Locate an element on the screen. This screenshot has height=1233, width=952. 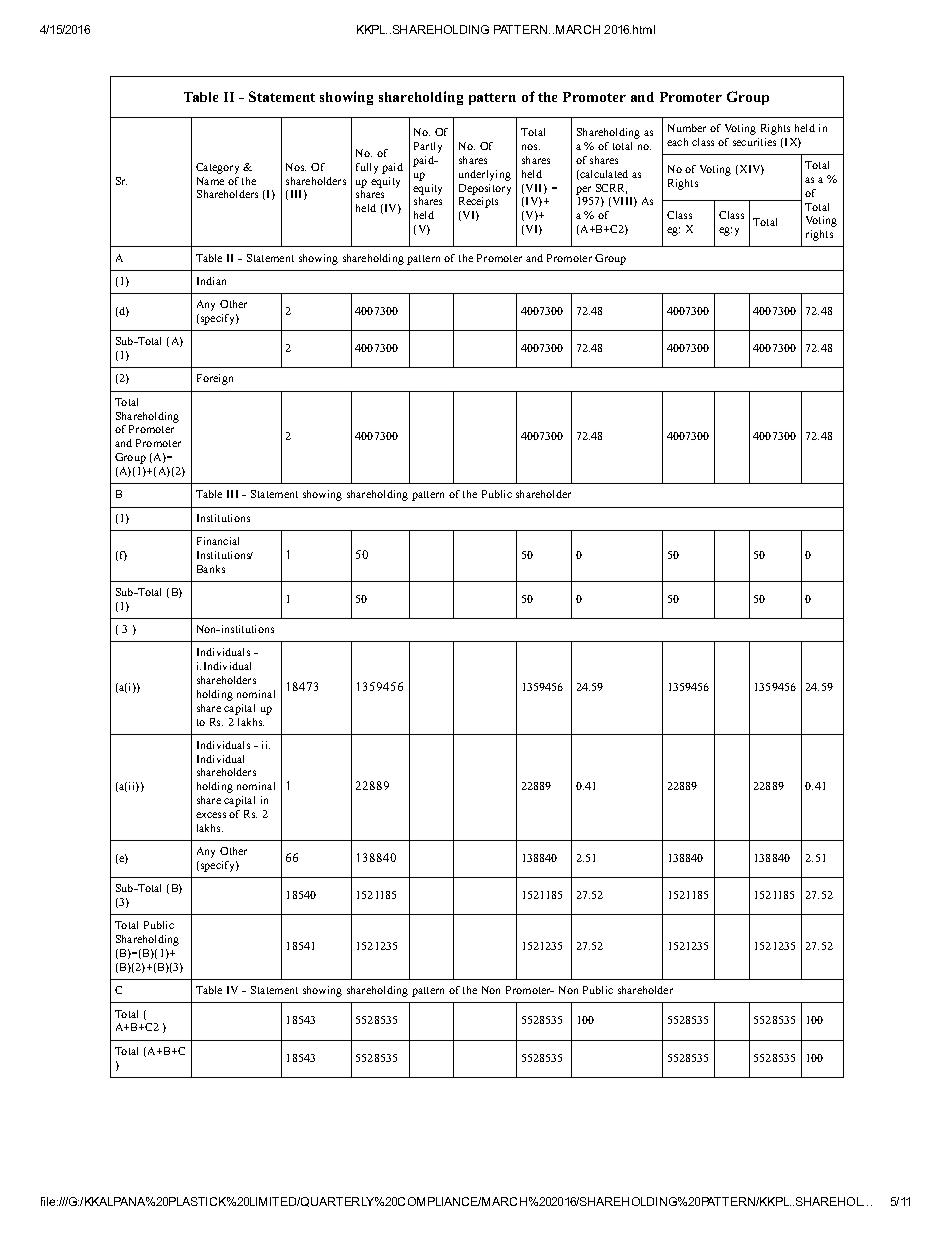
Depository is located at coordinates (485, 189).
